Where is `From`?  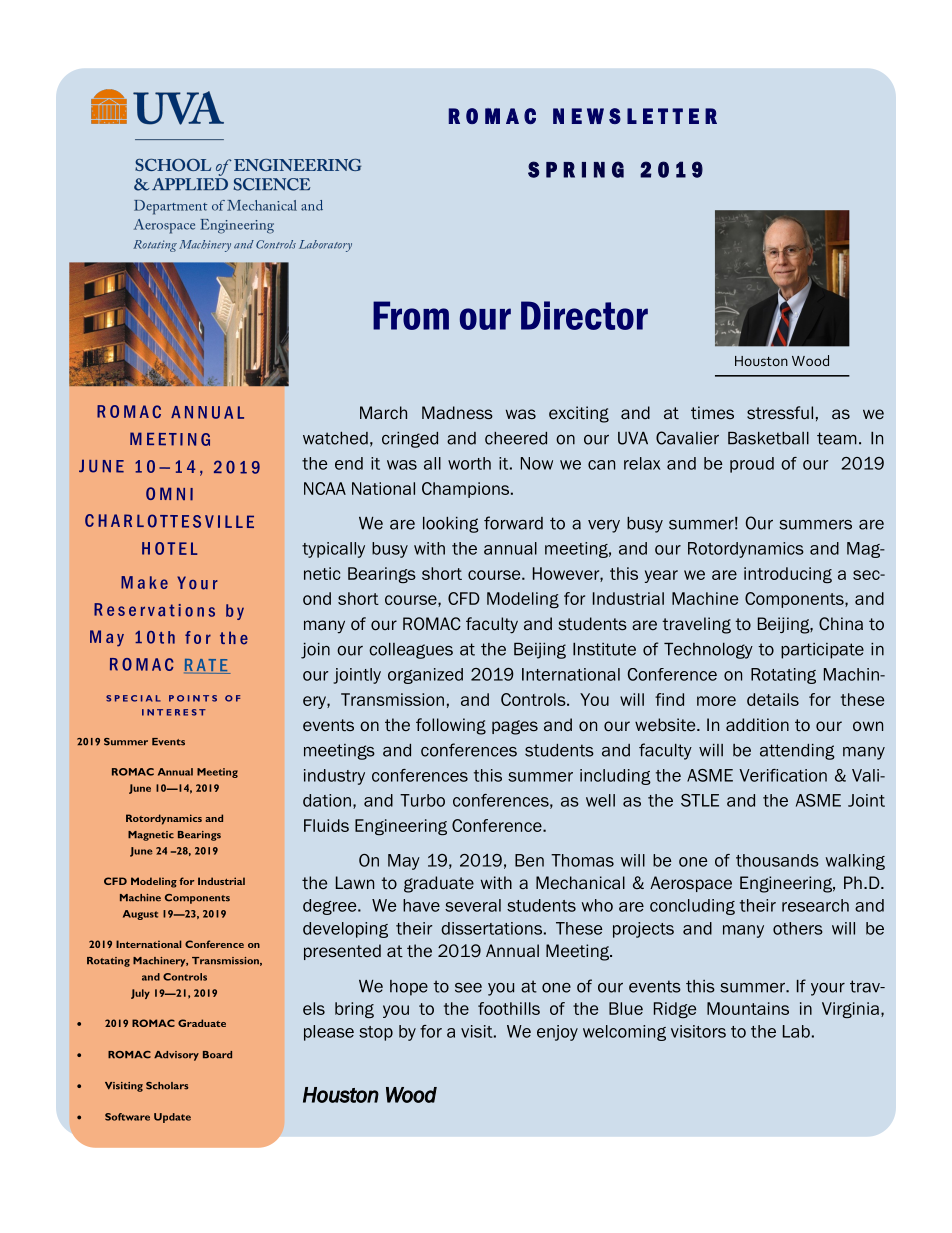
From is located at coordinates (411, 315).
